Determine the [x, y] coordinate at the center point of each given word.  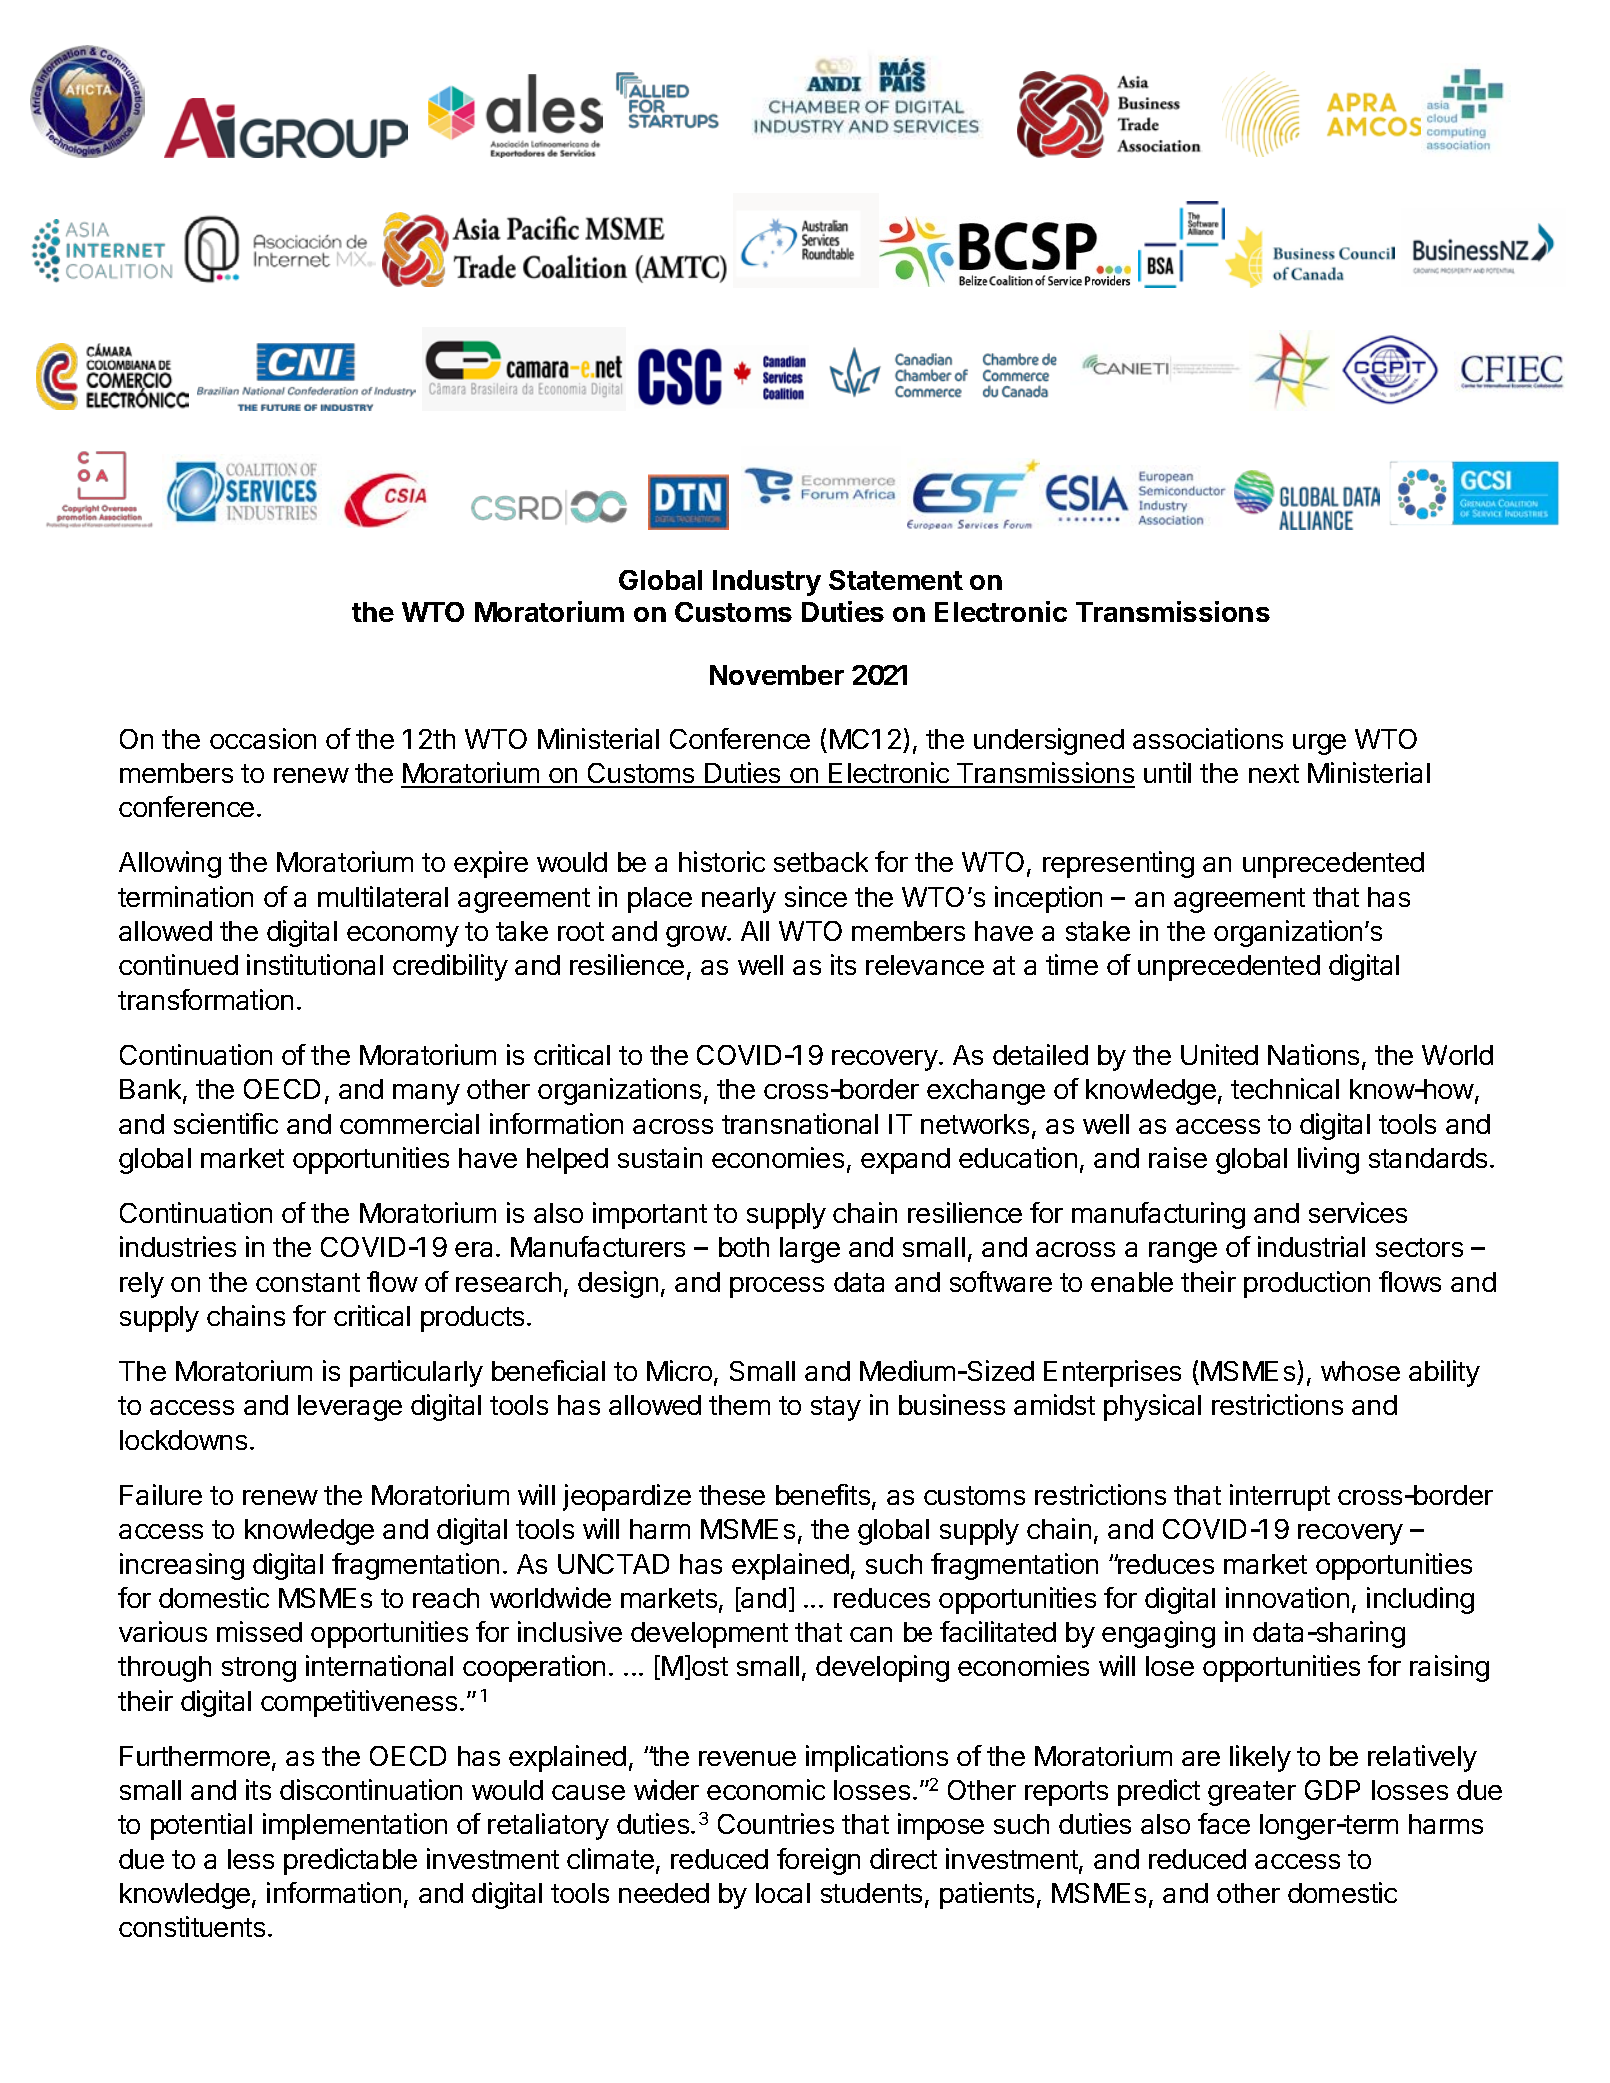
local [783, 1893]
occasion [263, 738]
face [1224, 1823]
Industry [767, 583]
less [251, 1859]
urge [1319, 744]
